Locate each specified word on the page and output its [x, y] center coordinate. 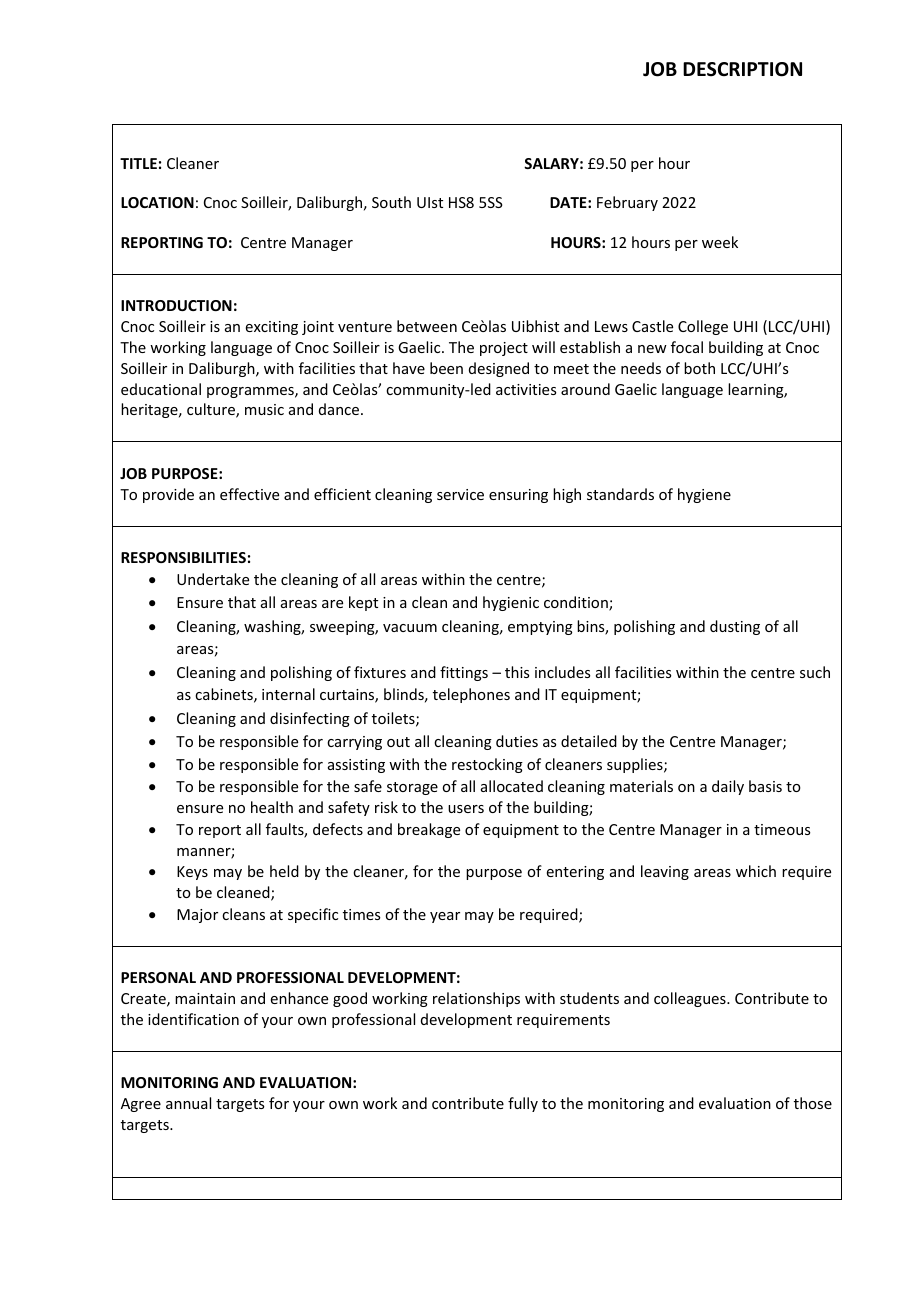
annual [188, 1103]
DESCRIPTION [742, 69]
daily [728, 787]
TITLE [138, 163]
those [813, 1103]
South [391, 202]
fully [523, 1104]
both [699, 368]
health [272, 807]
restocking [487, 765]
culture [212, 410]
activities [526, 389]
